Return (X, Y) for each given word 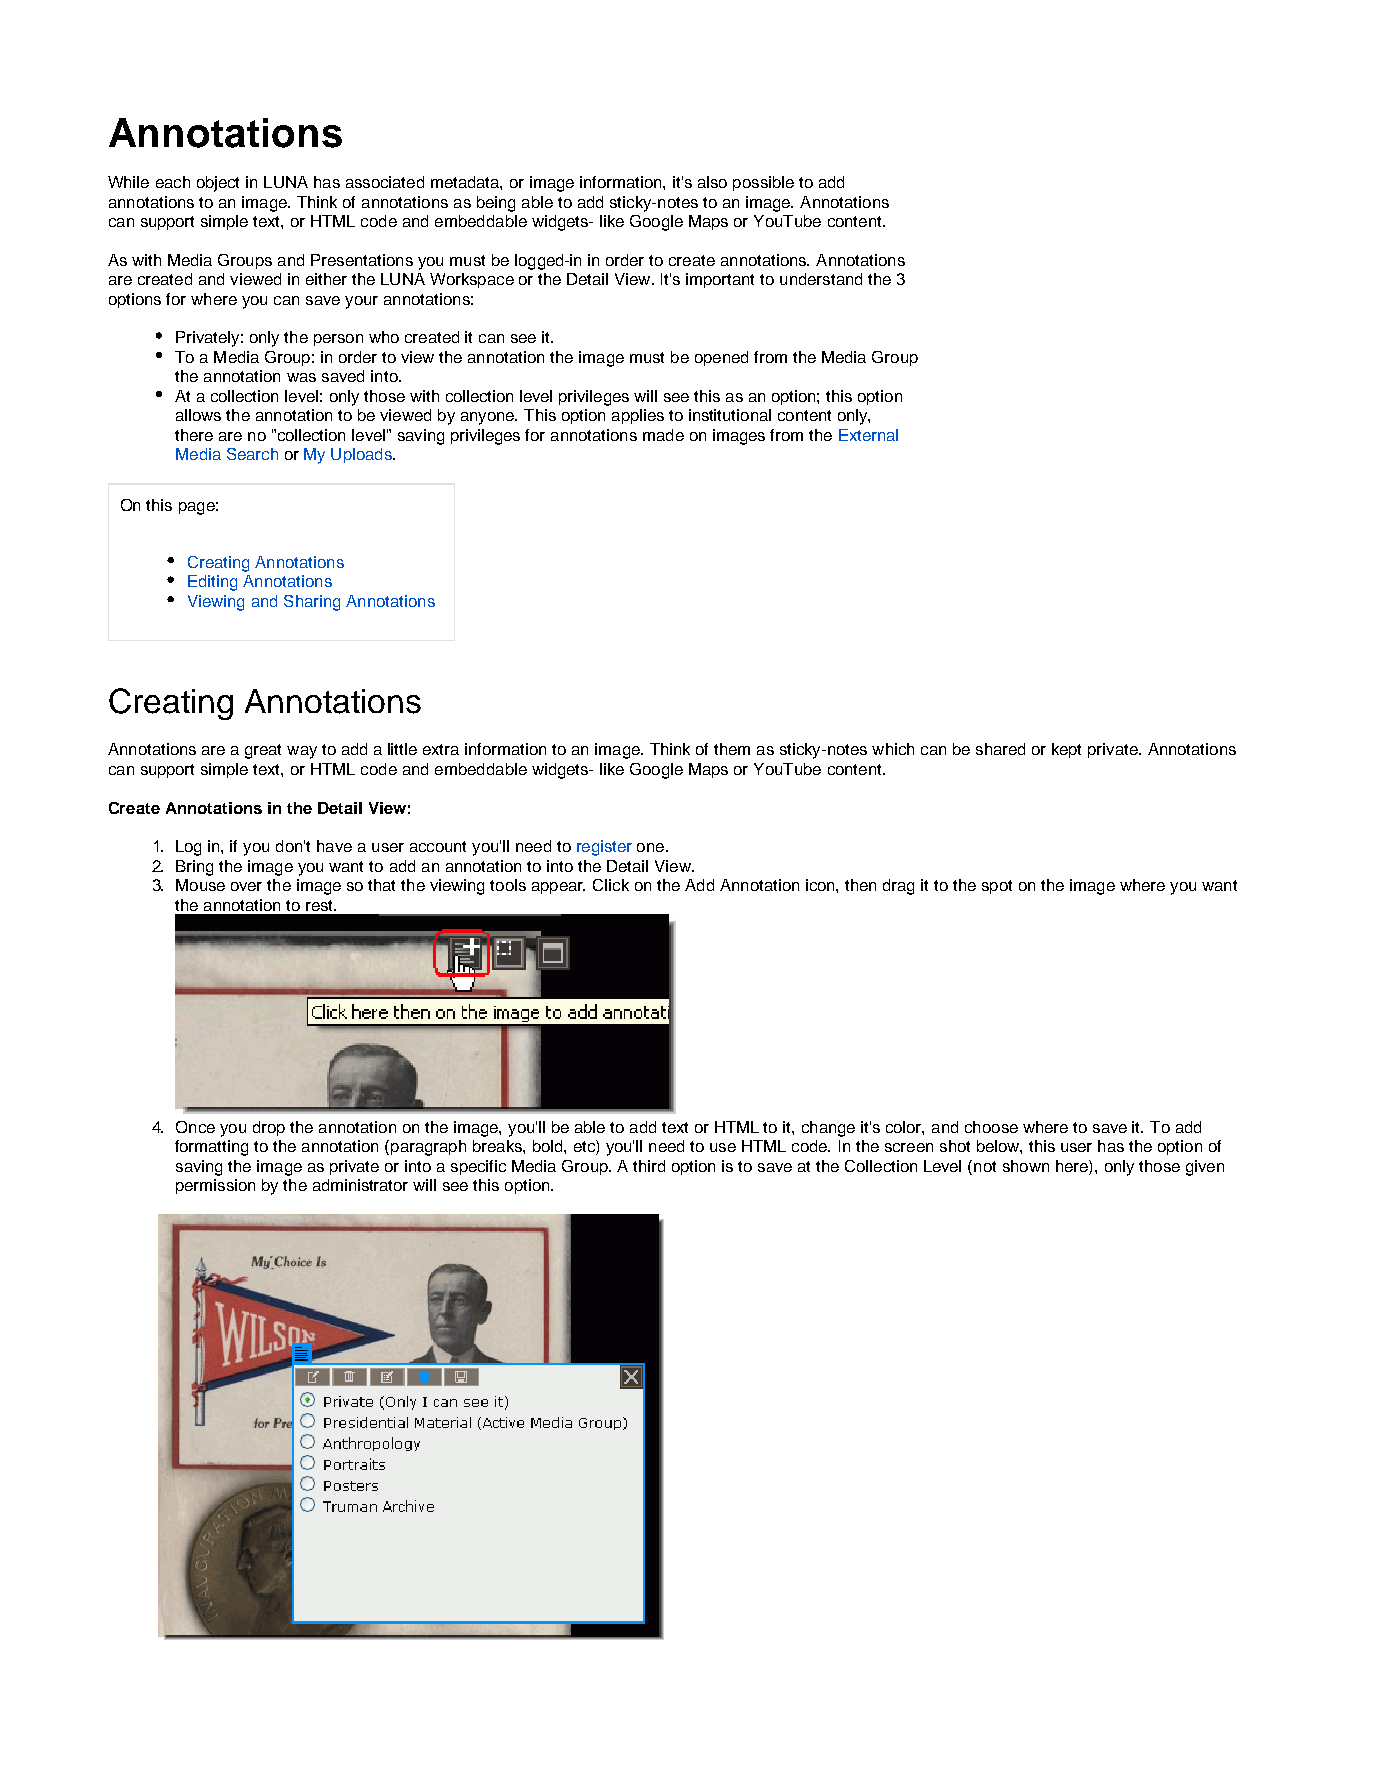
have (334, 846)
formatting (211, 1148)
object (218, 184)
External (868, 435)
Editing (212, 583)
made (663, 435)
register (604, 848)
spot (997, 887)
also (712, 182)
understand (821, 279)
